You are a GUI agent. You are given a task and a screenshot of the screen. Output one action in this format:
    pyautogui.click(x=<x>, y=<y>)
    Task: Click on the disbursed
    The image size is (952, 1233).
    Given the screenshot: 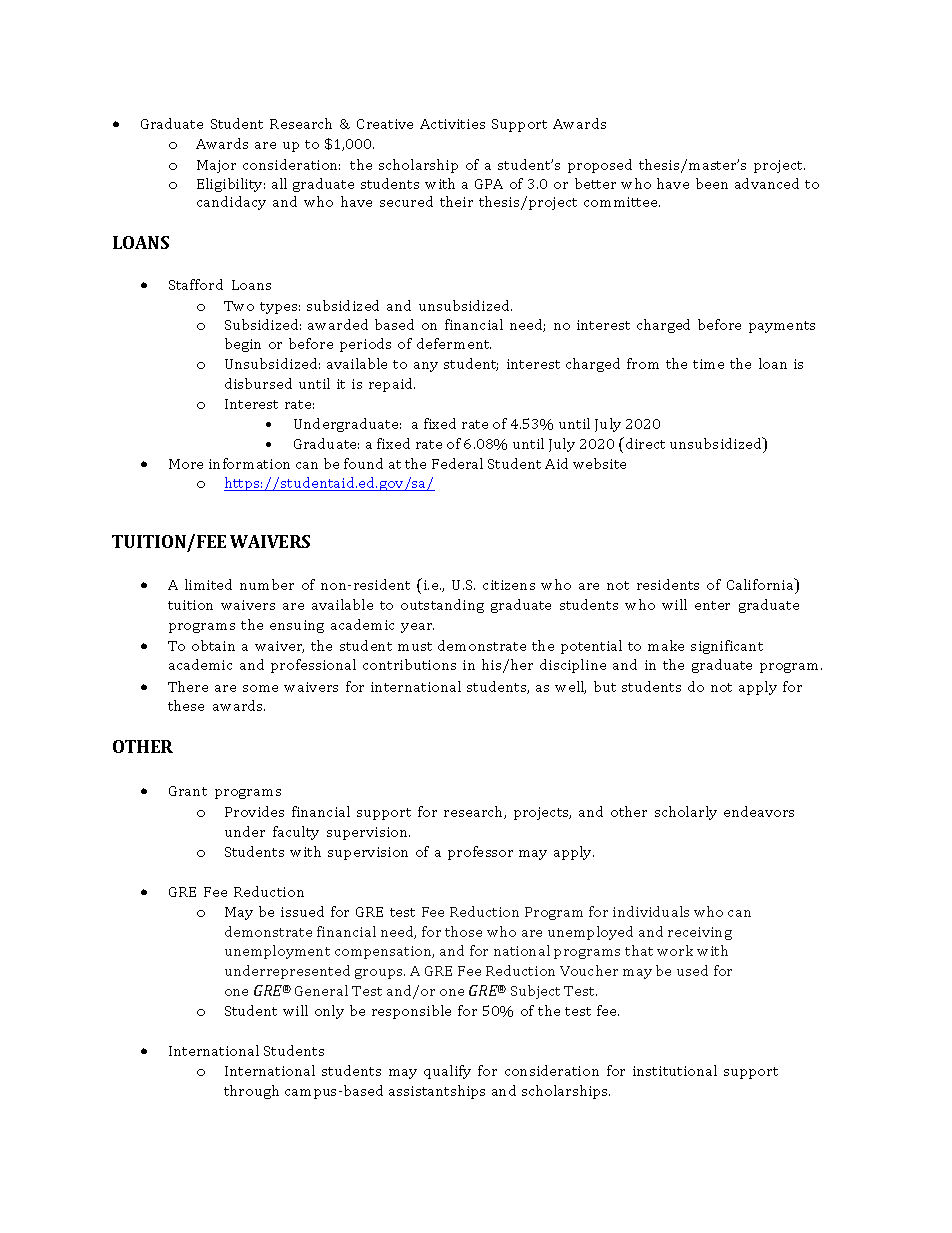 What is the action you would take?
    pyautogui.click(x=258, y=383)
